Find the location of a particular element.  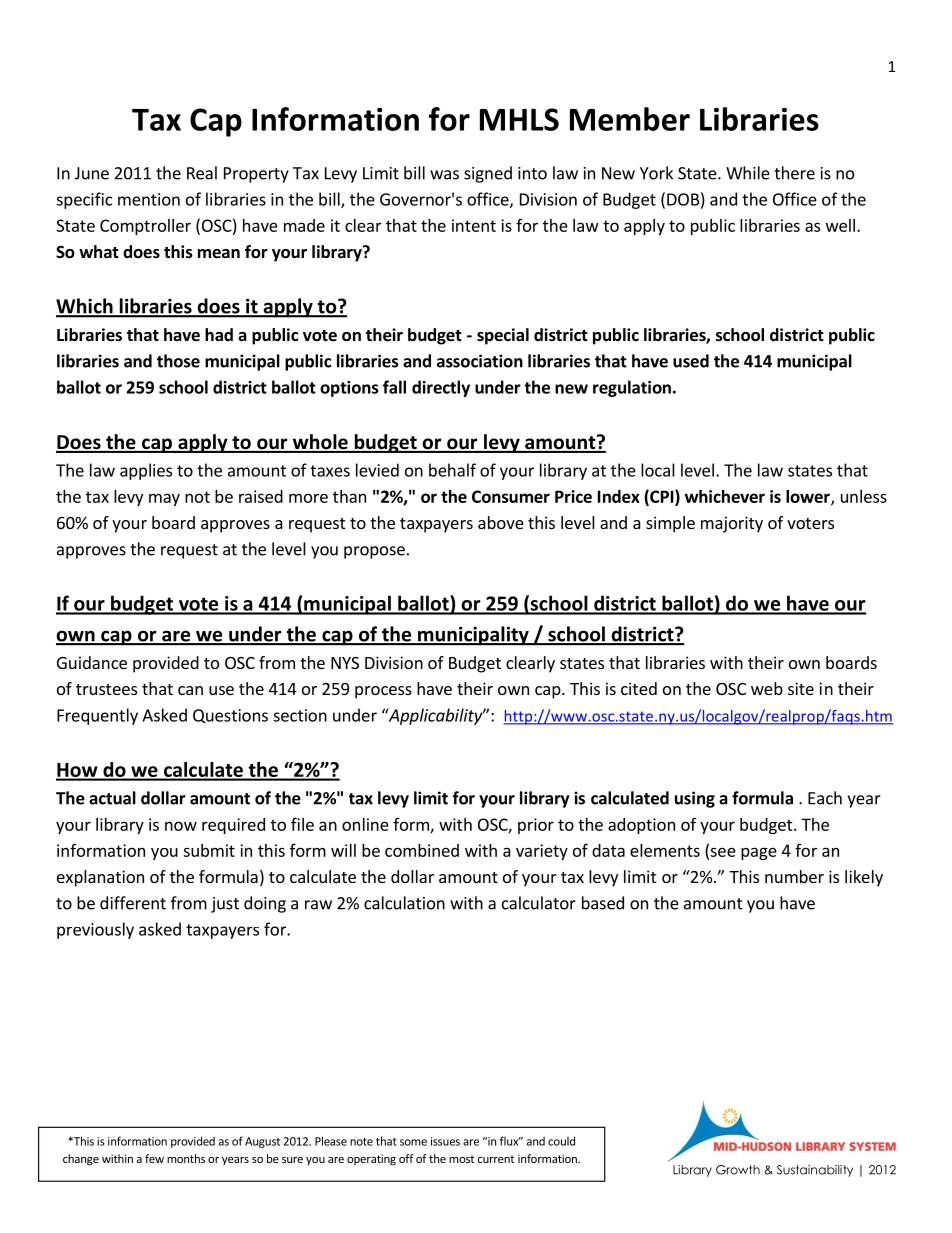

Growth is located at coordinates (738, 1170).
